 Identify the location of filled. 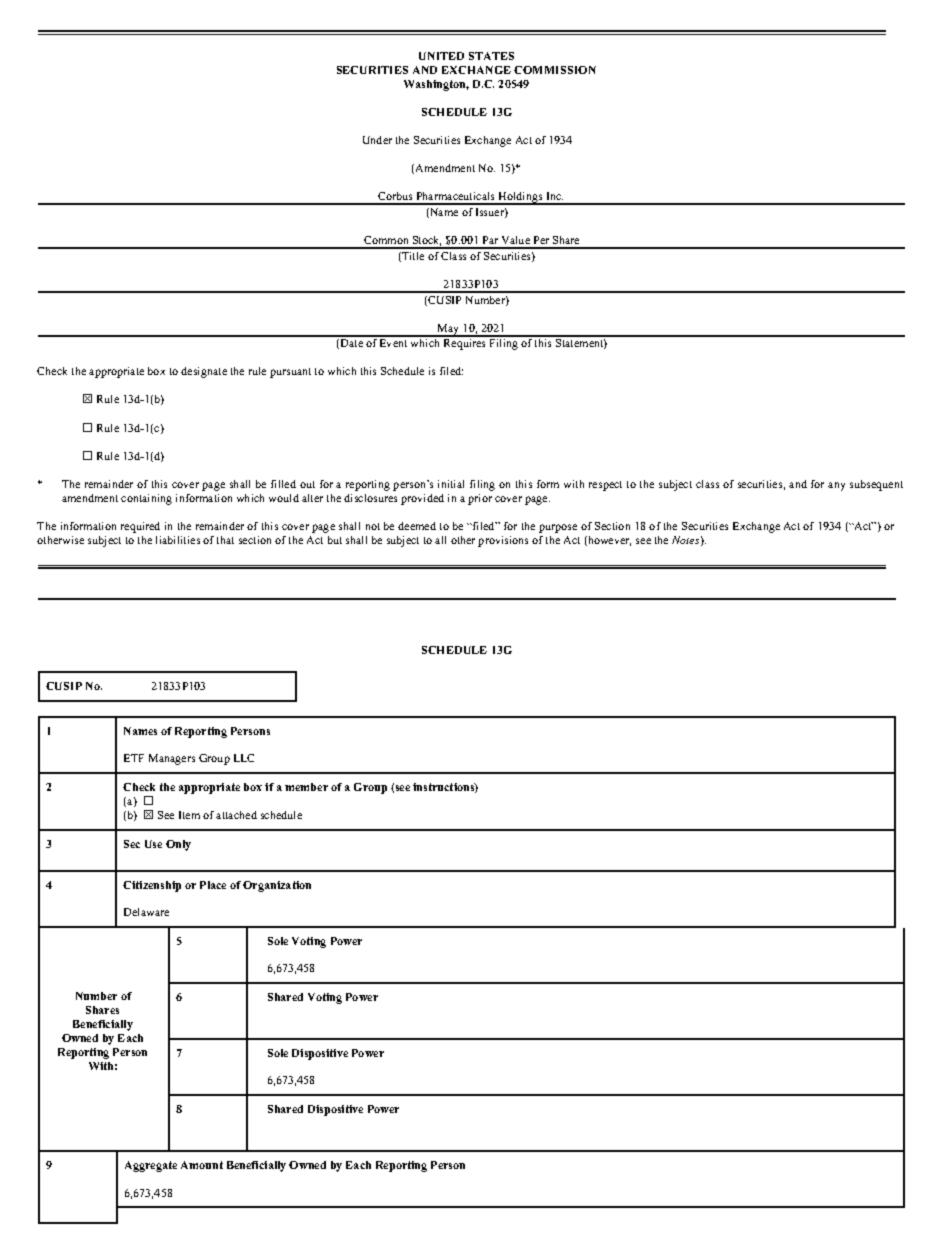
(283, 484).
